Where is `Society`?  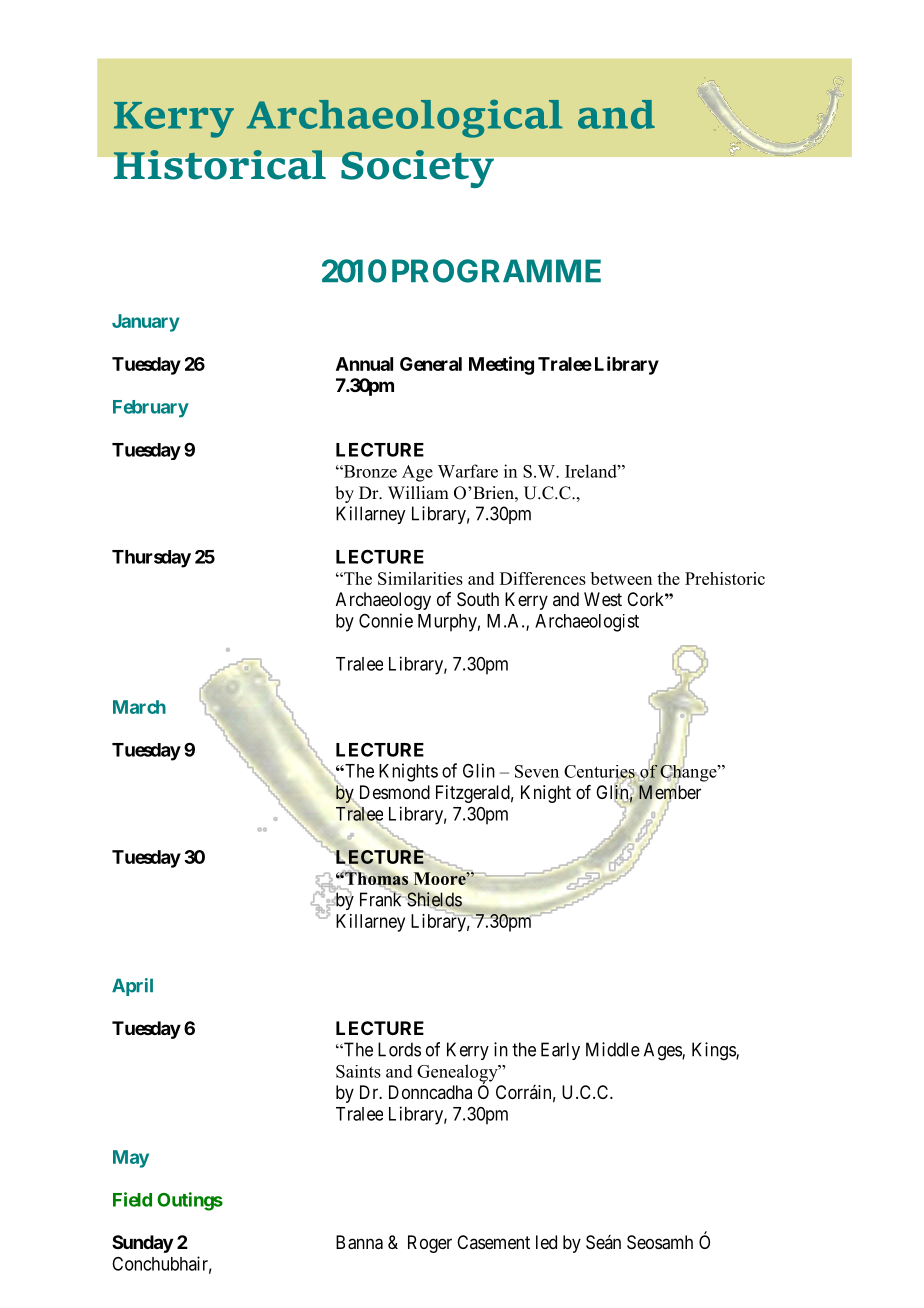
Society is located at coordinates (417, 169).
